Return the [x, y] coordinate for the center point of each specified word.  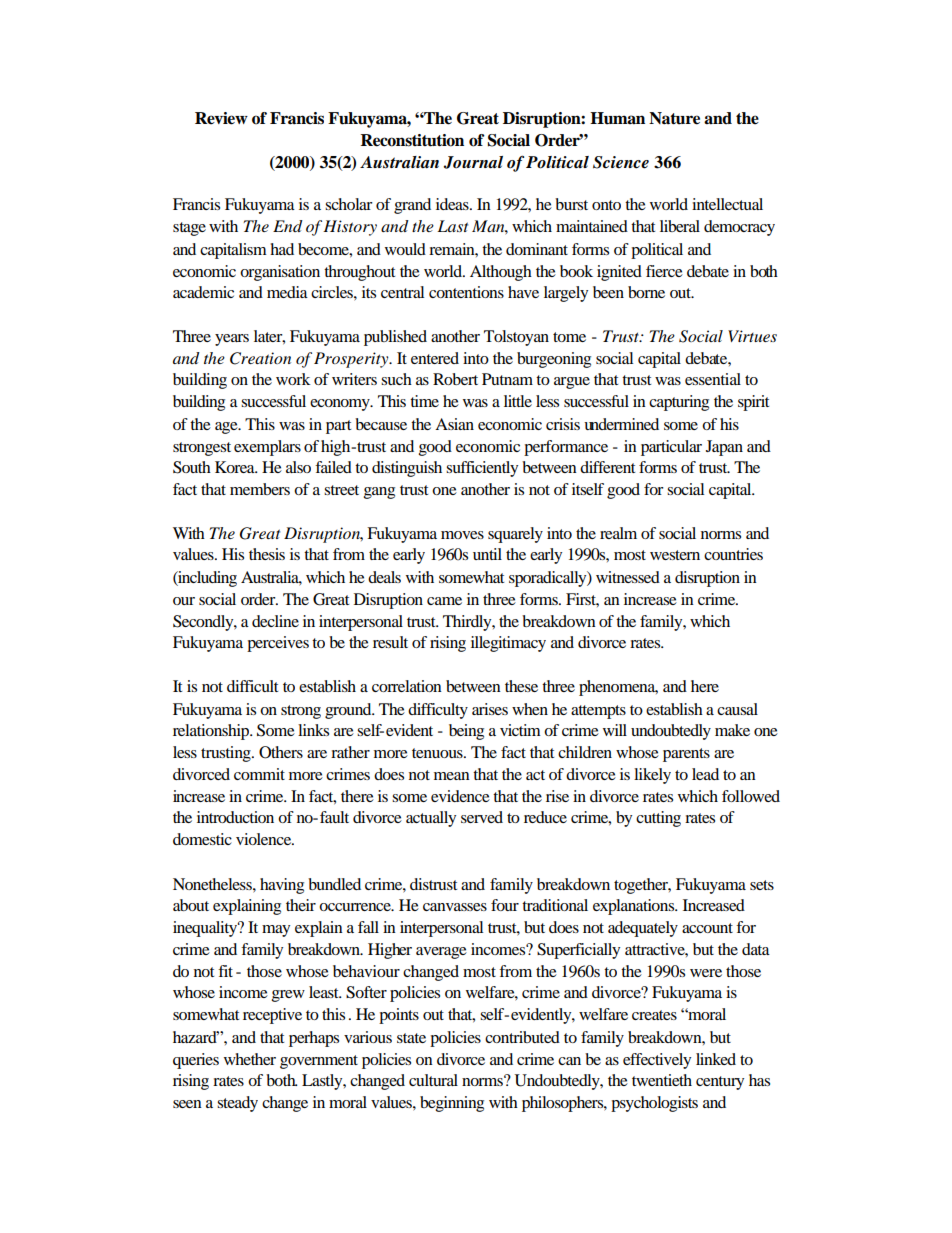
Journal [473, 162]
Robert [455, 379]
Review [221, 118]
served [482, 817]
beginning [452, 1104]
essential [713, 379]
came [444, 601]
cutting [658, 819]
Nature [674, 118]
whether [250, 1059]
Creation [260, 358]
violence [265, 839]
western [675, 555]
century [720, 1083]
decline [275, 621]
